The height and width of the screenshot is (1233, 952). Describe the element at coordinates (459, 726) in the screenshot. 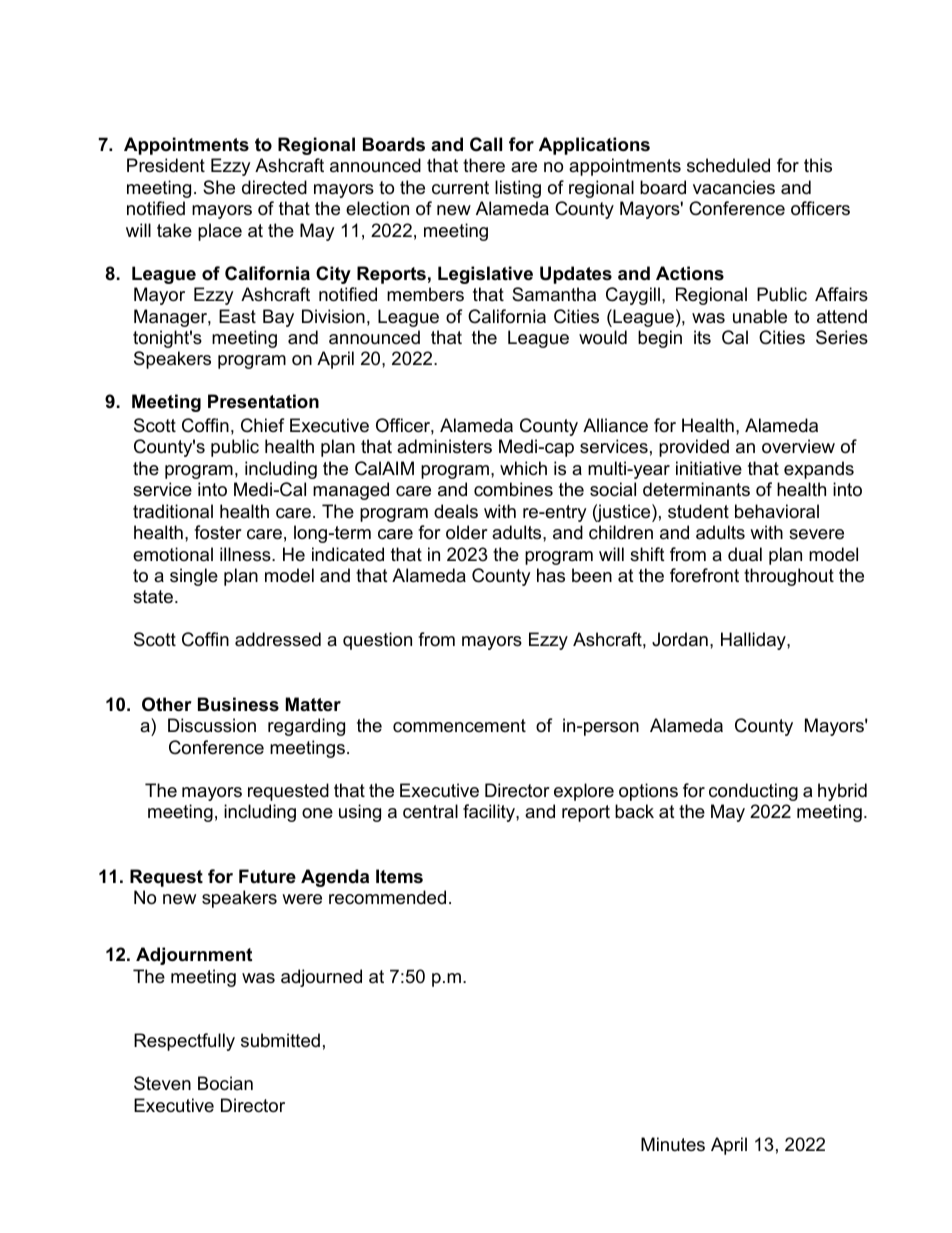

I see `commencement` at that location.
